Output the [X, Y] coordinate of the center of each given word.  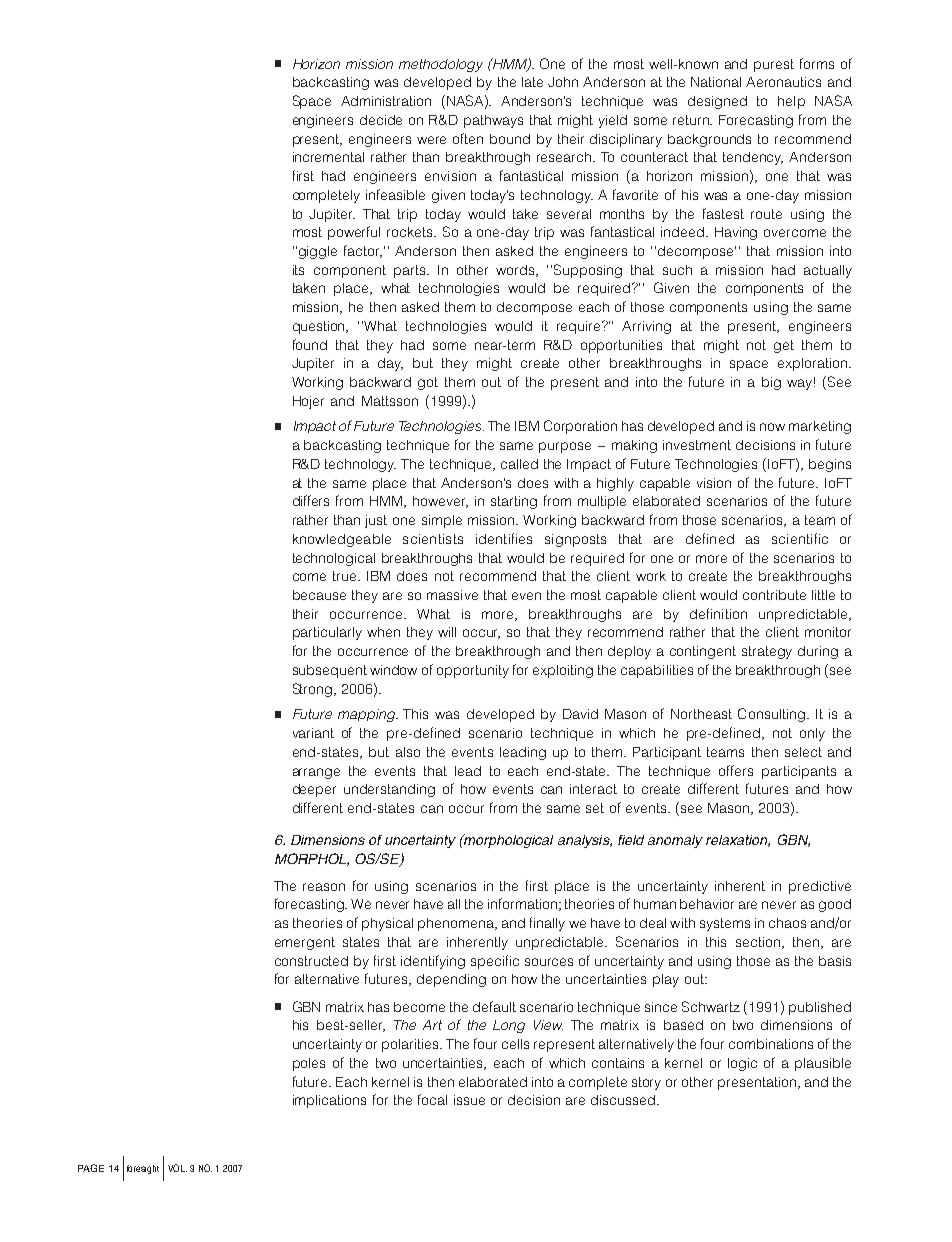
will [447, 632]
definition [718, 613]
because [319, 595]
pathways [493, 121]
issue [469, 1100]
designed [717, 102]
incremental [328, 157]
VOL [177, 1168]
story [646, 1083]
